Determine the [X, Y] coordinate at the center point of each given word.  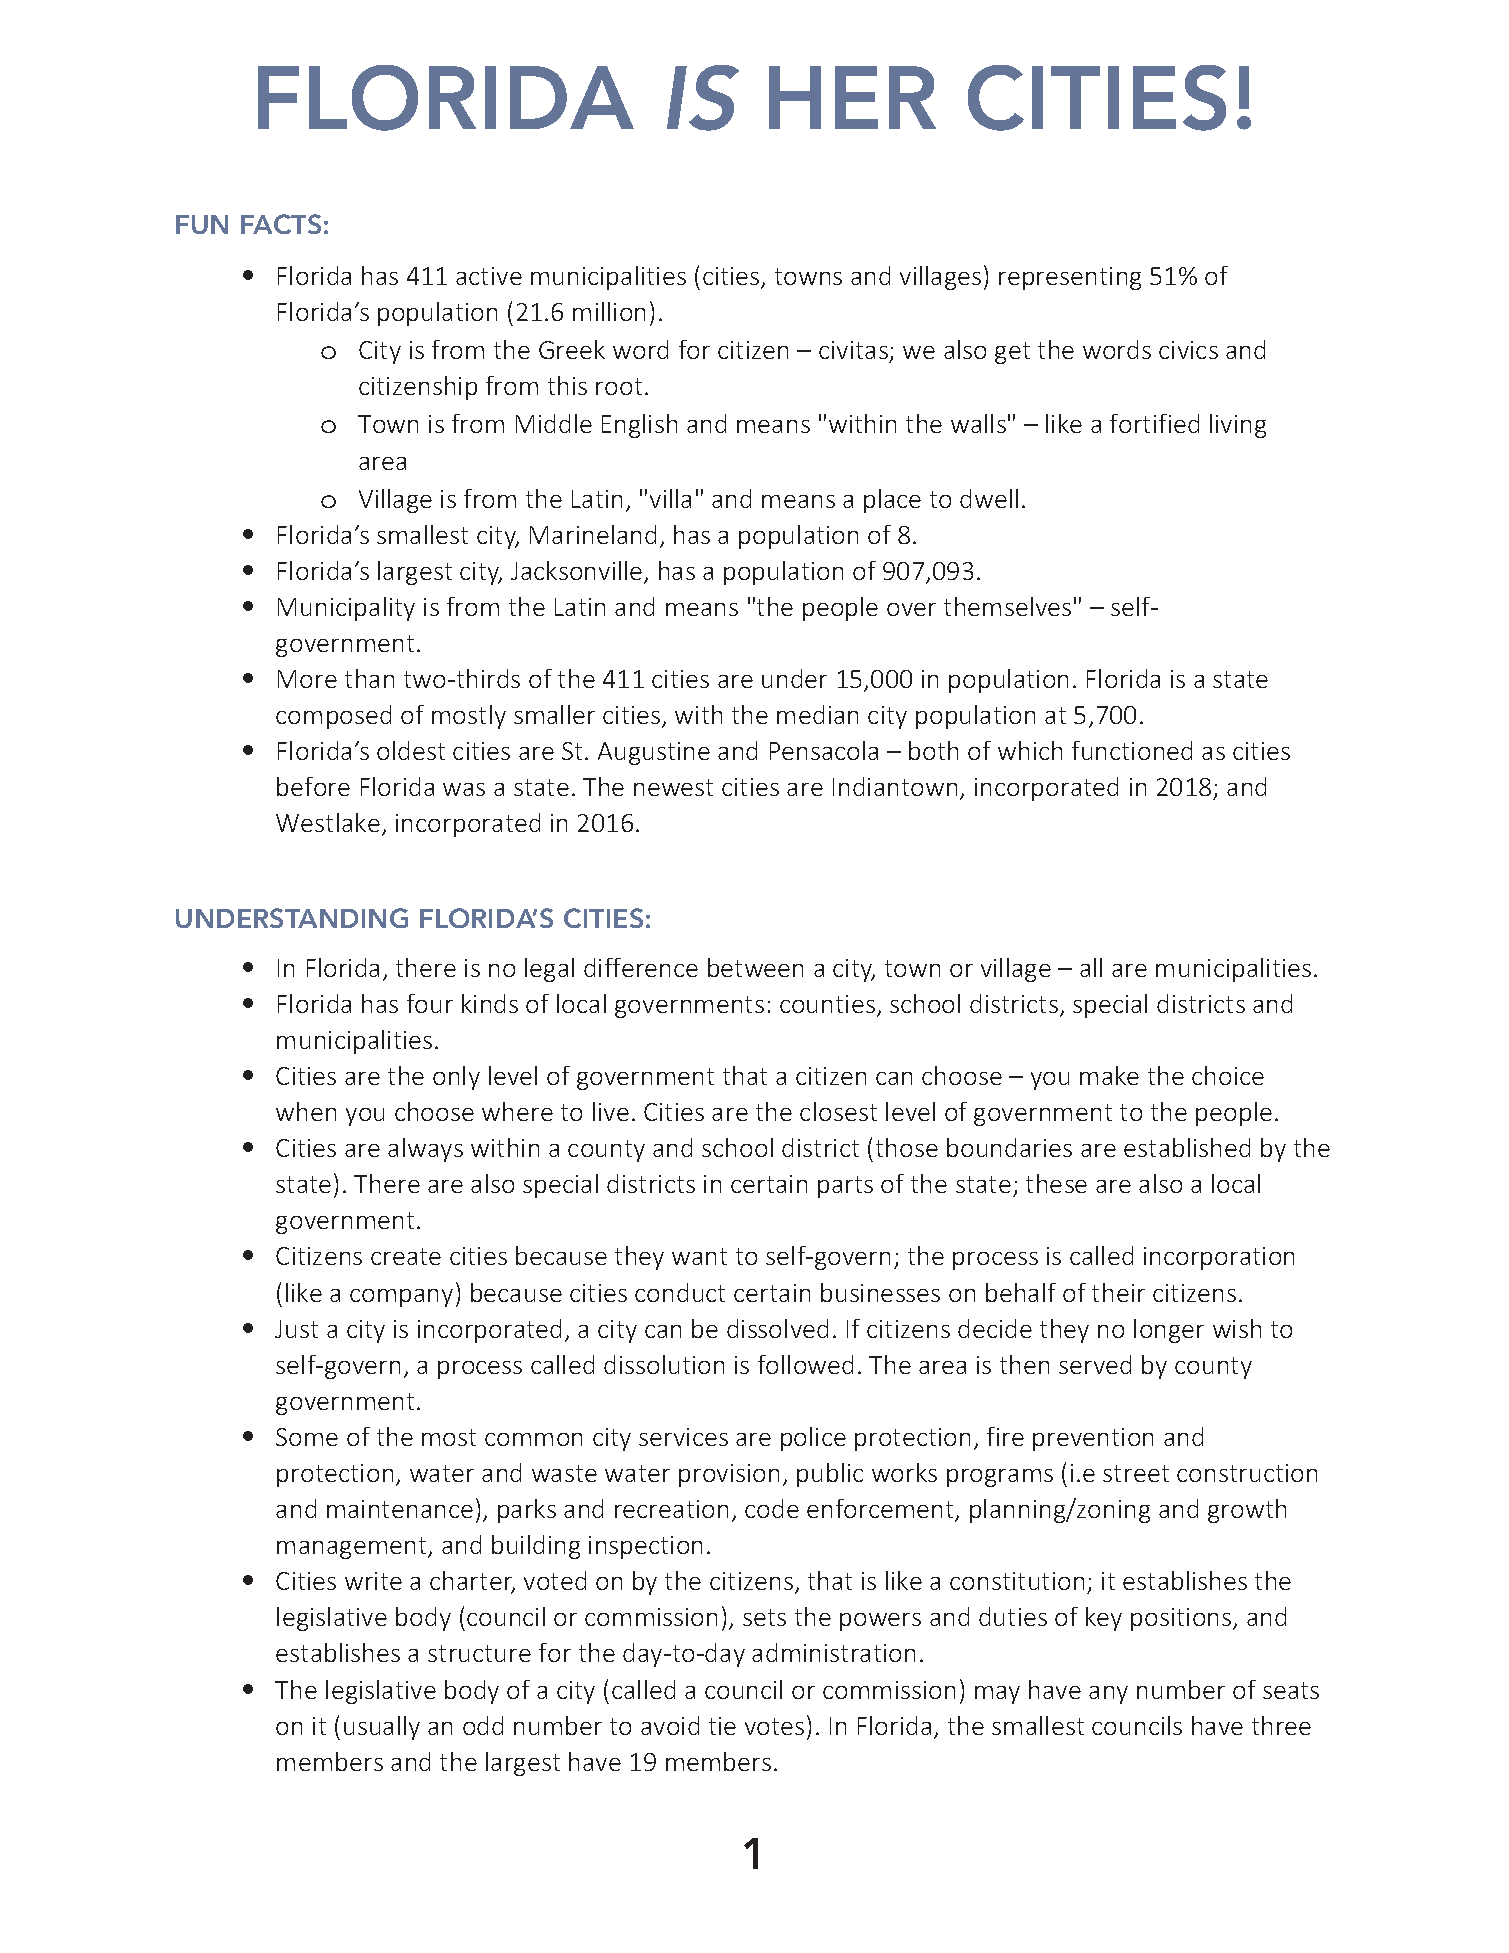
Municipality [346, 609]
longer [1169, 1331]
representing [1070, 278]
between [755, 967]
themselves [1007, 606]
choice [1228, 1075]
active [489, 276]
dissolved [777, 1328]
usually [382, 1728]
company [401, 1298]
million [609, 311]
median [817, 714]
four [430, 1003]
